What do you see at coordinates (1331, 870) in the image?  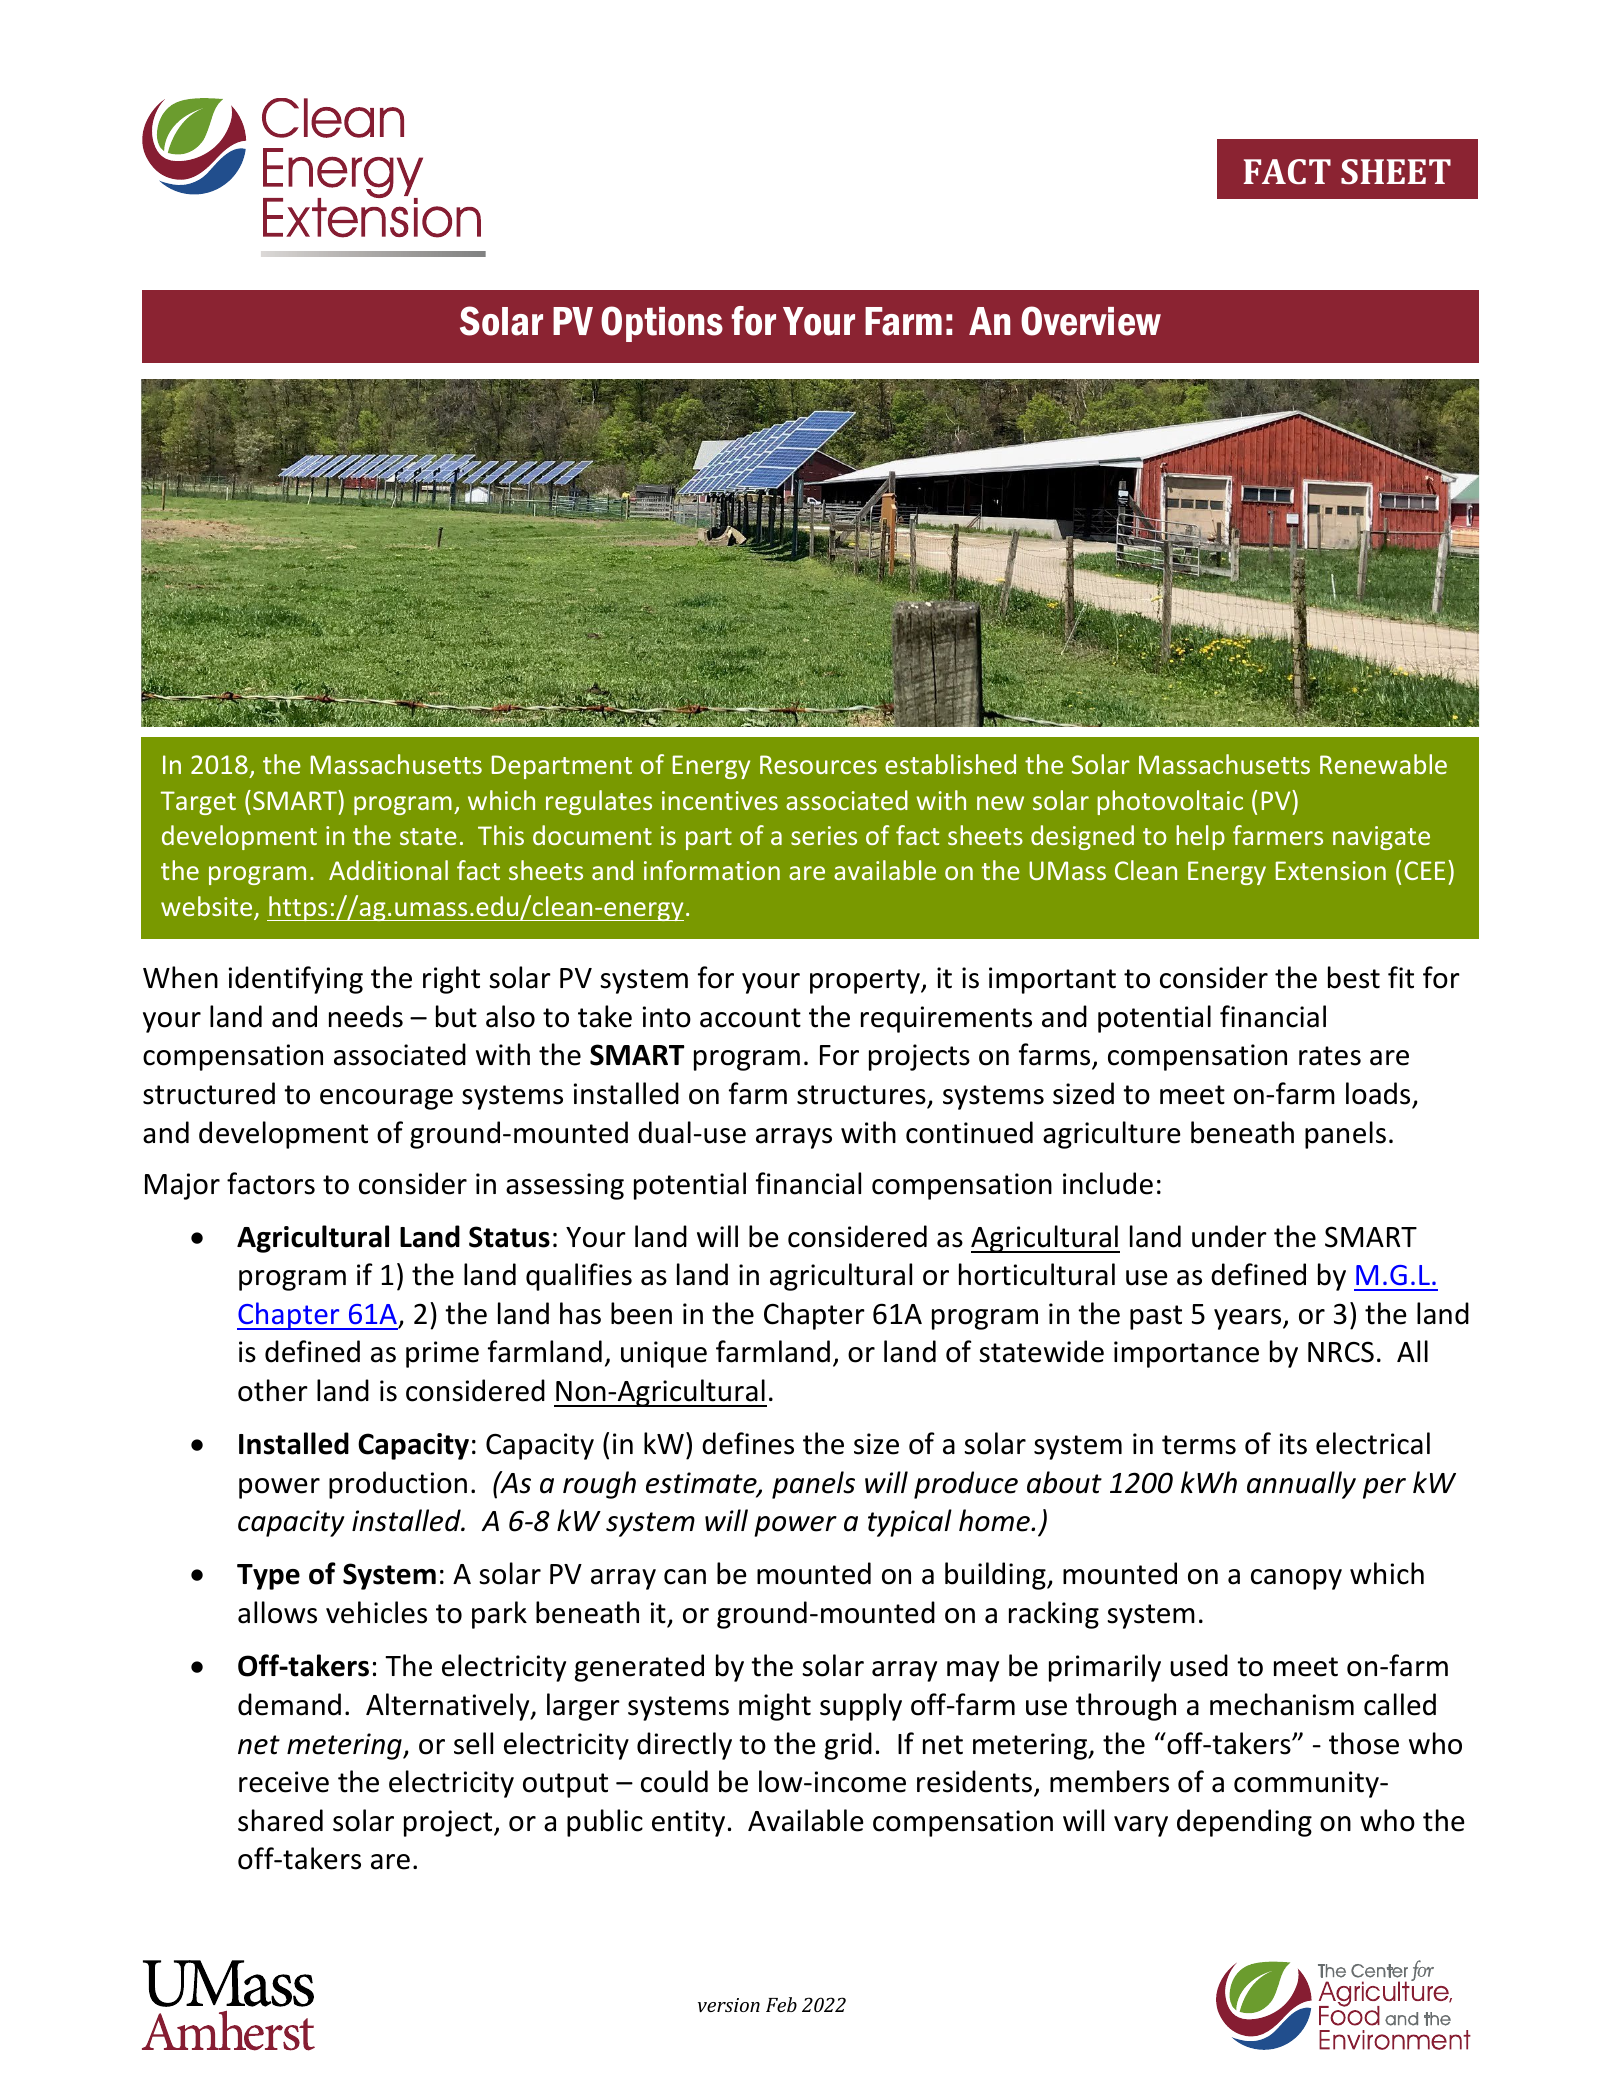 I see `Extension` at bounding box center [1331, 870].
